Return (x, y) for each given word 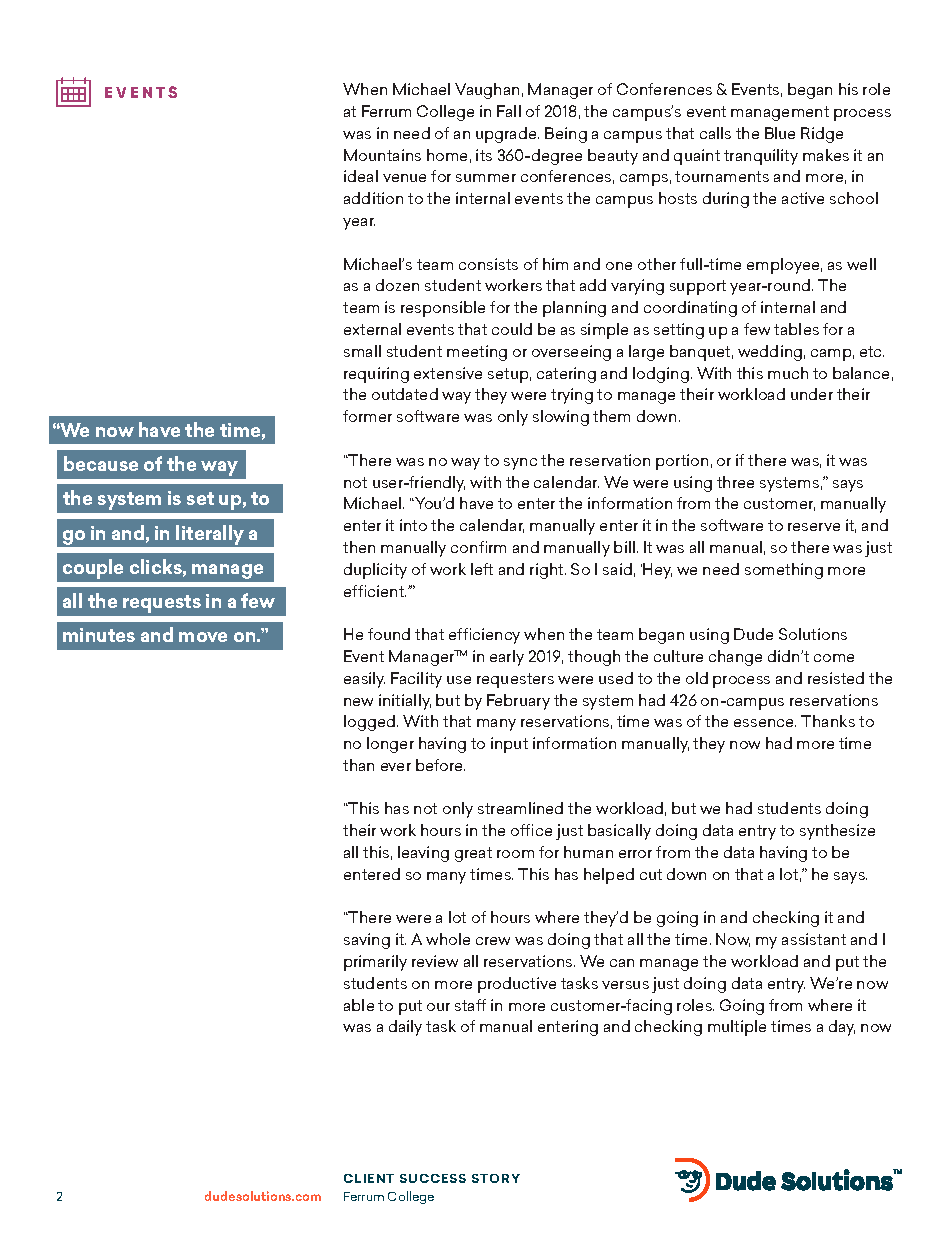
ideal (361, 176)
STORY (496, 1178)
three (735, 482)
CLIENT (369, 1178)
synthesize (837, 832)
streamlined (520, 808)
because (101, 463)
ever (396, 767)
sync (520, 464)
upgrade (507, 135)
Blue (780, 133)
